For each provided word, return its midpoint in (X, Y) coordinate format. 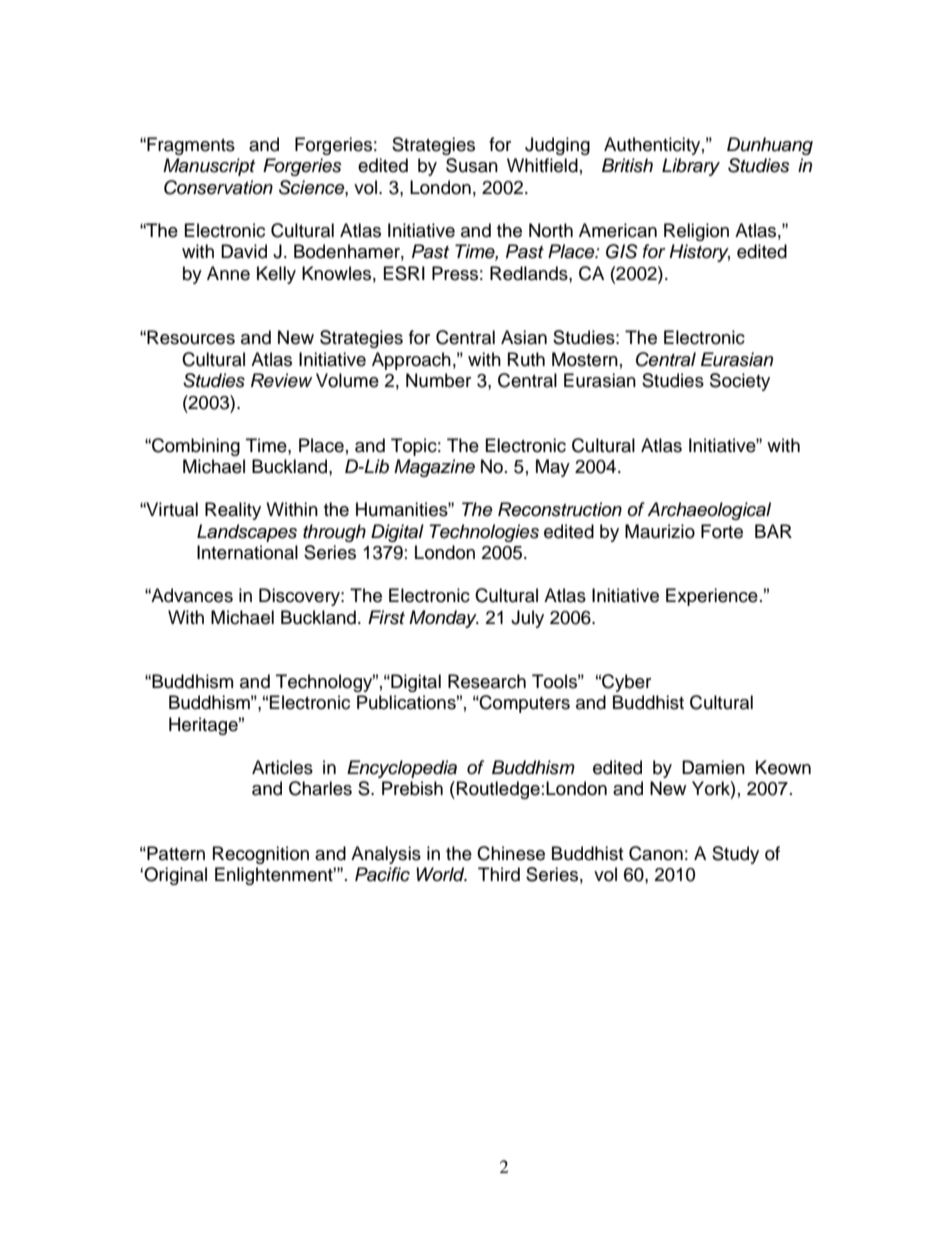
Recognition (261, 855)
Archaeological (709, 511)
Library (691, 167)
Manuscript (209, 167)
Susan (472, 165)
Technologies (484, 533)
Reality (233, 511)
